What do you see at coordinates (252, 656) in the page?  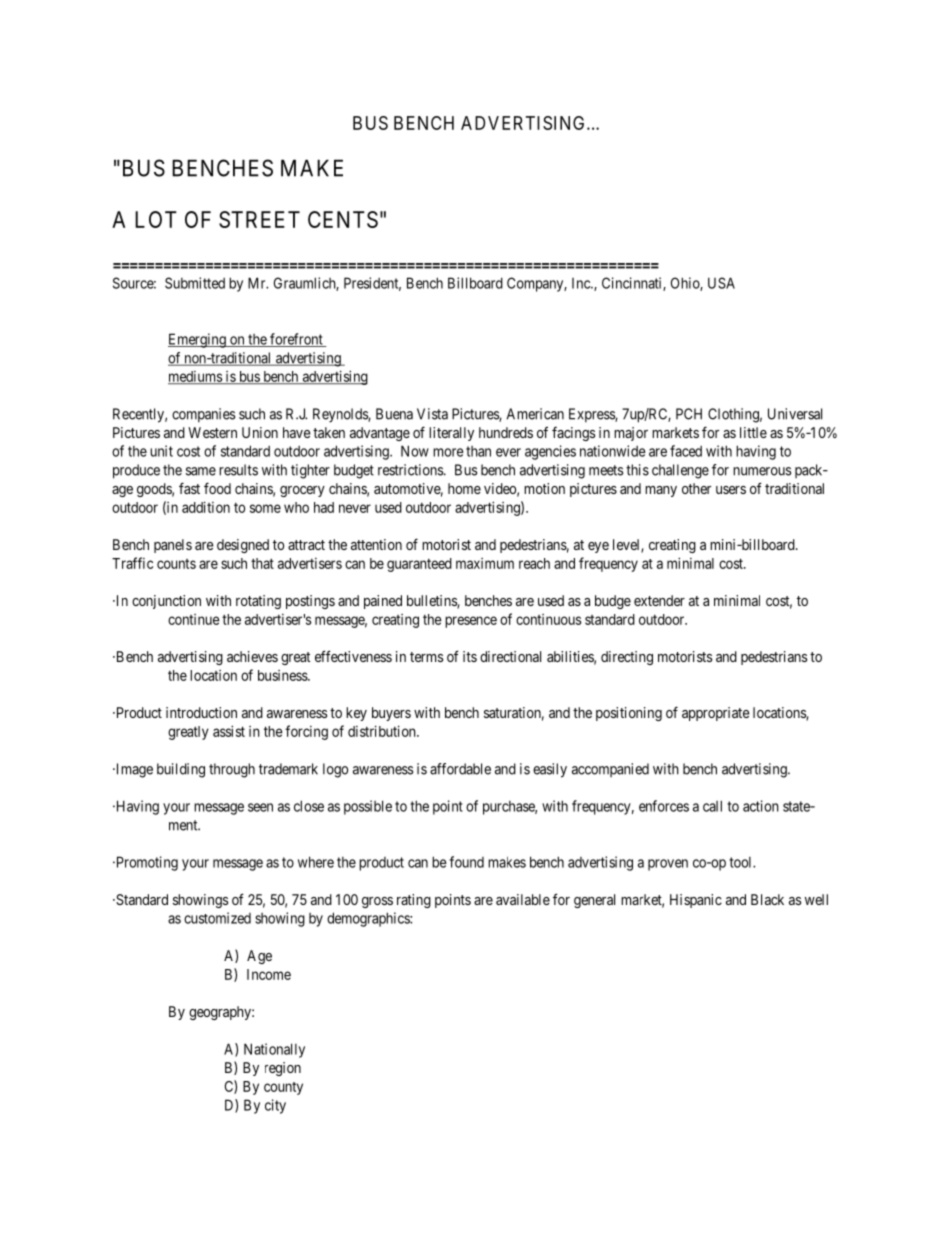 I see `achieves` at bounding box center [252, 656].
